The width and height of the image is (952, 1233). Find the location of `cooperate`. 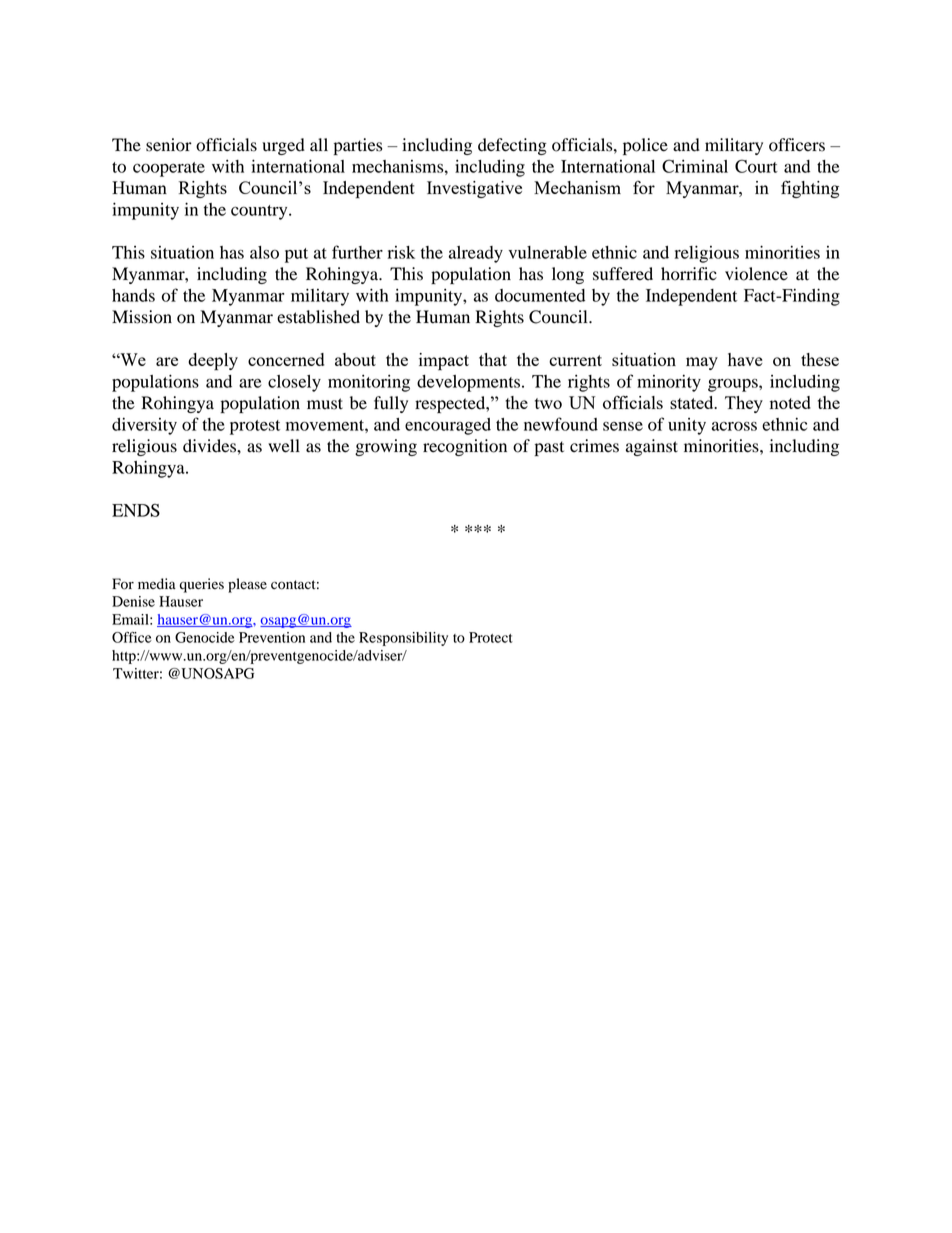

cooperate is located at coordinates (169, 169).
